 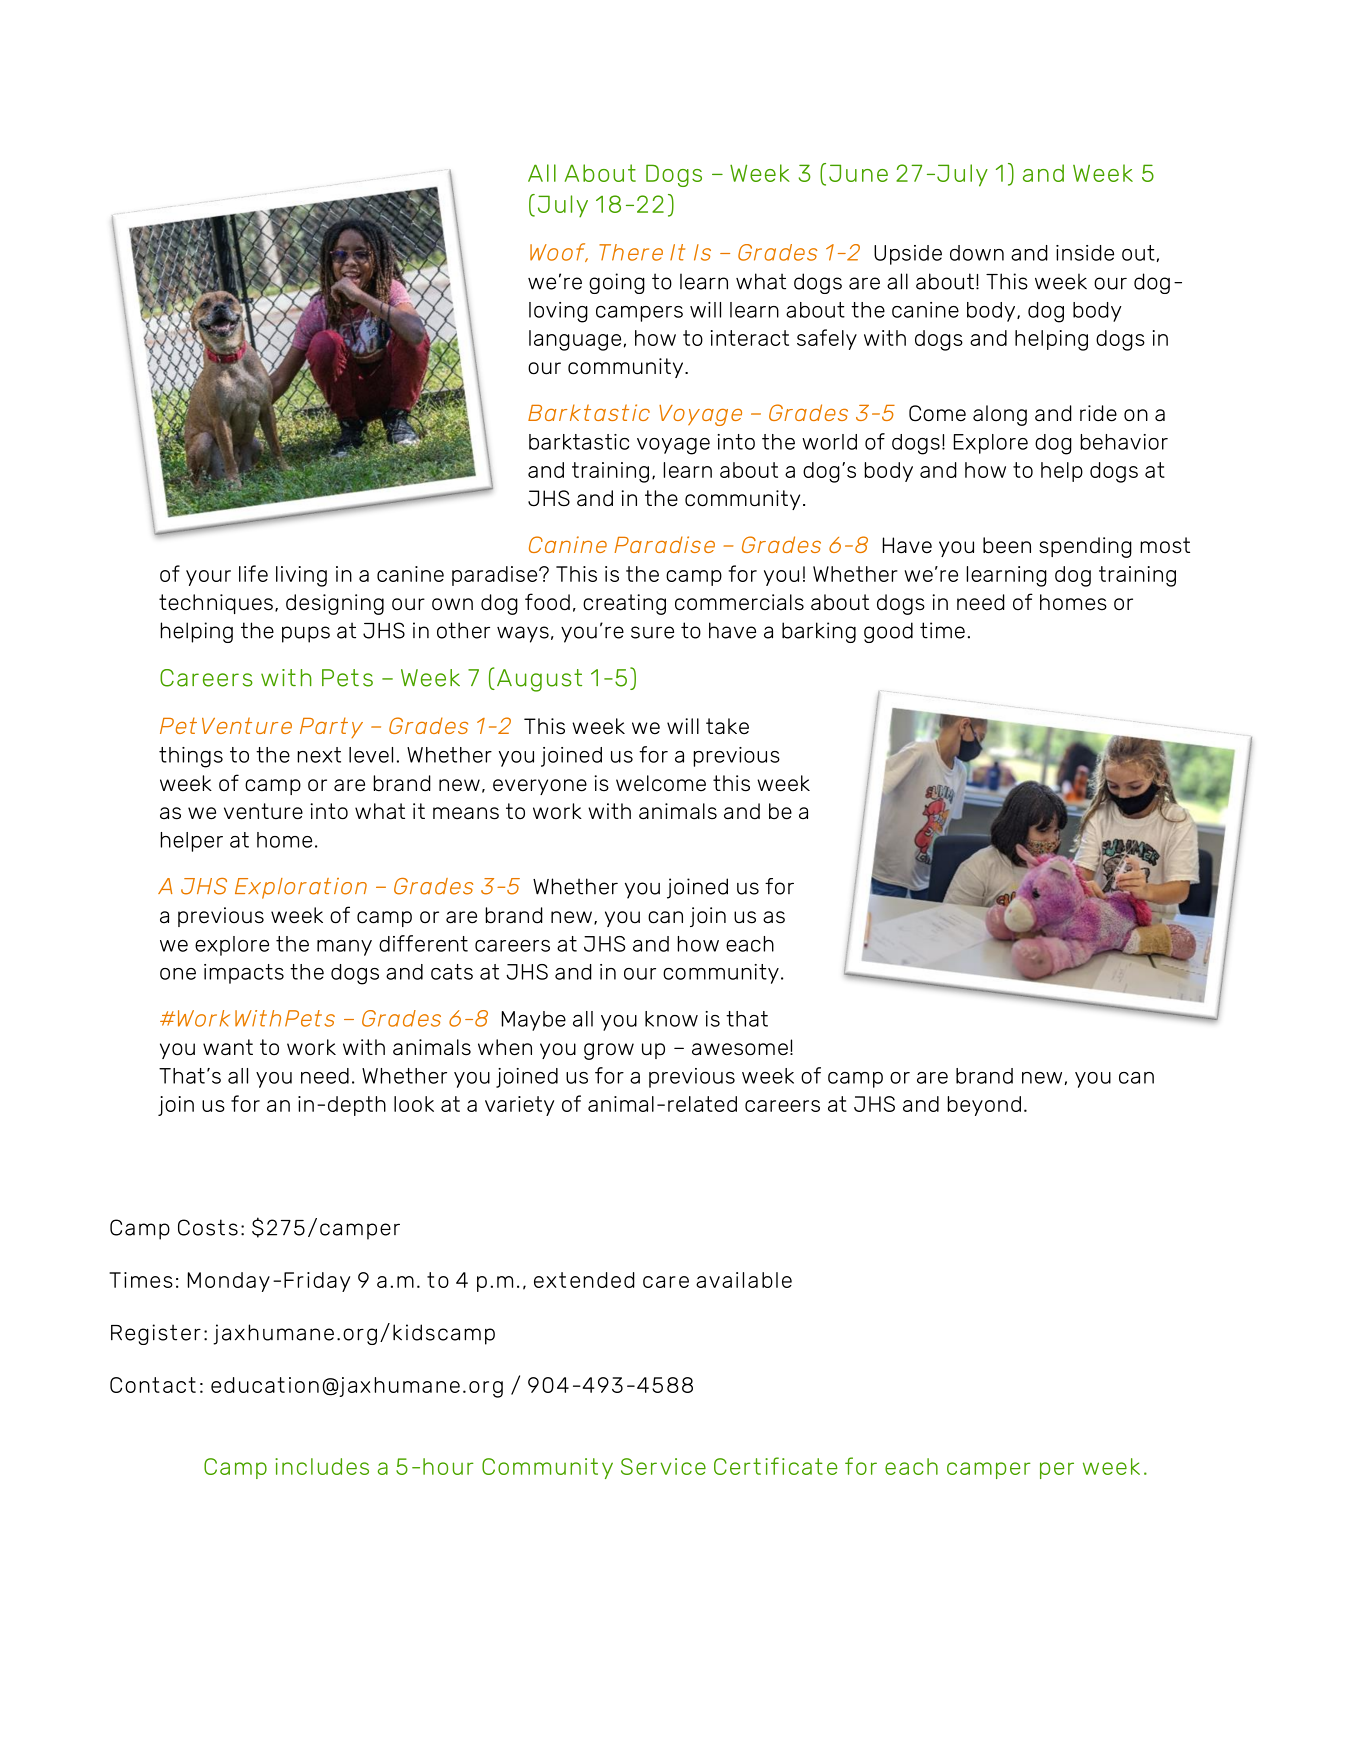 I want to click on good, so click(x=888, y=632).
